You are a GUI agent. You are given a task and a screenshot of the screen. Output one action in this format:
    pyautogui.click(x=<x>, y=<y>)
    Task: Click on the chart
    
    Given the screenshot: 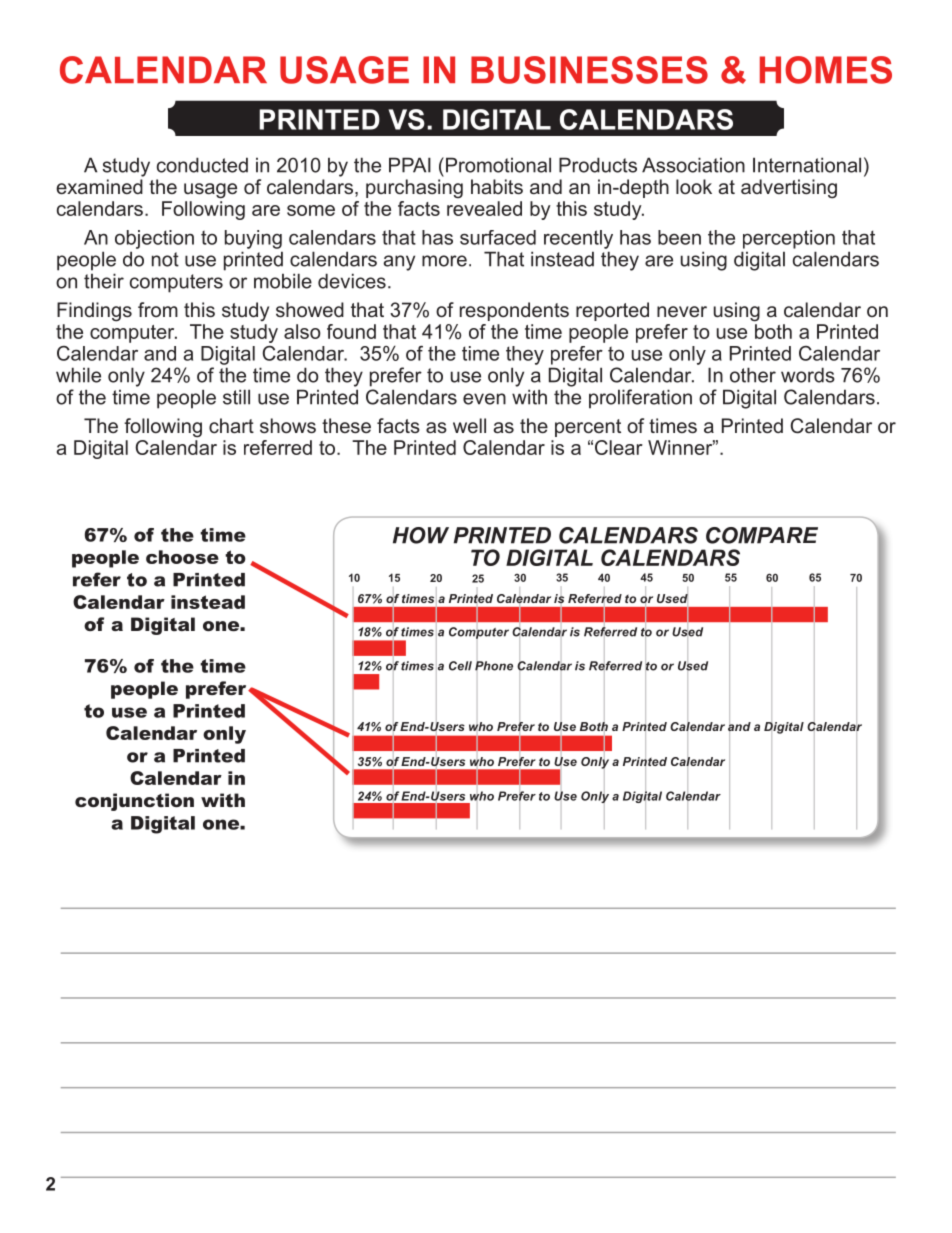 What is the action you would take?
    pyautogui.click(x=231, y=425)
